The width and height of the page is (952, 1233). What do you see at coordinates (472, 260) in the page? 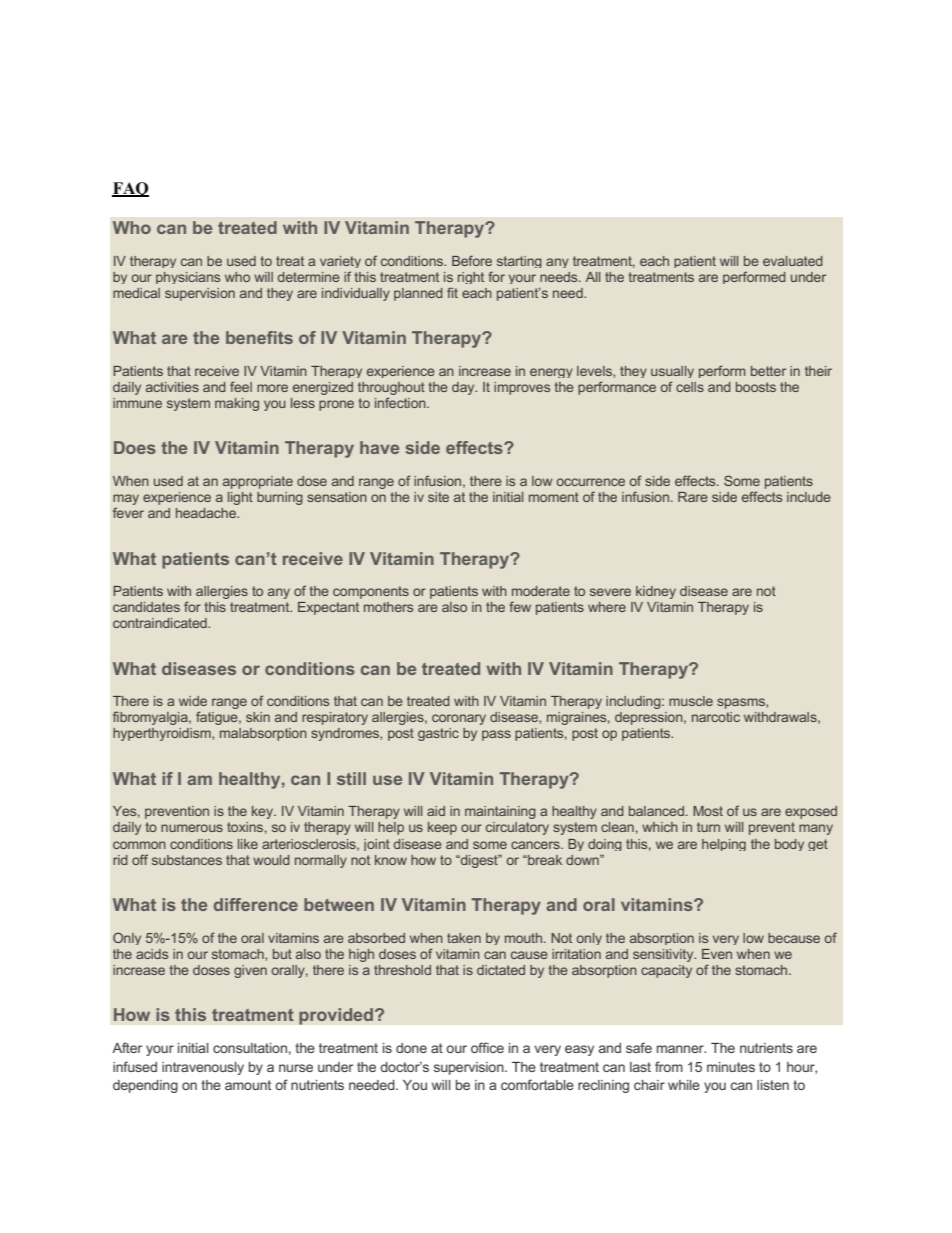
I see `Before` at bounding box center [472, 260].
